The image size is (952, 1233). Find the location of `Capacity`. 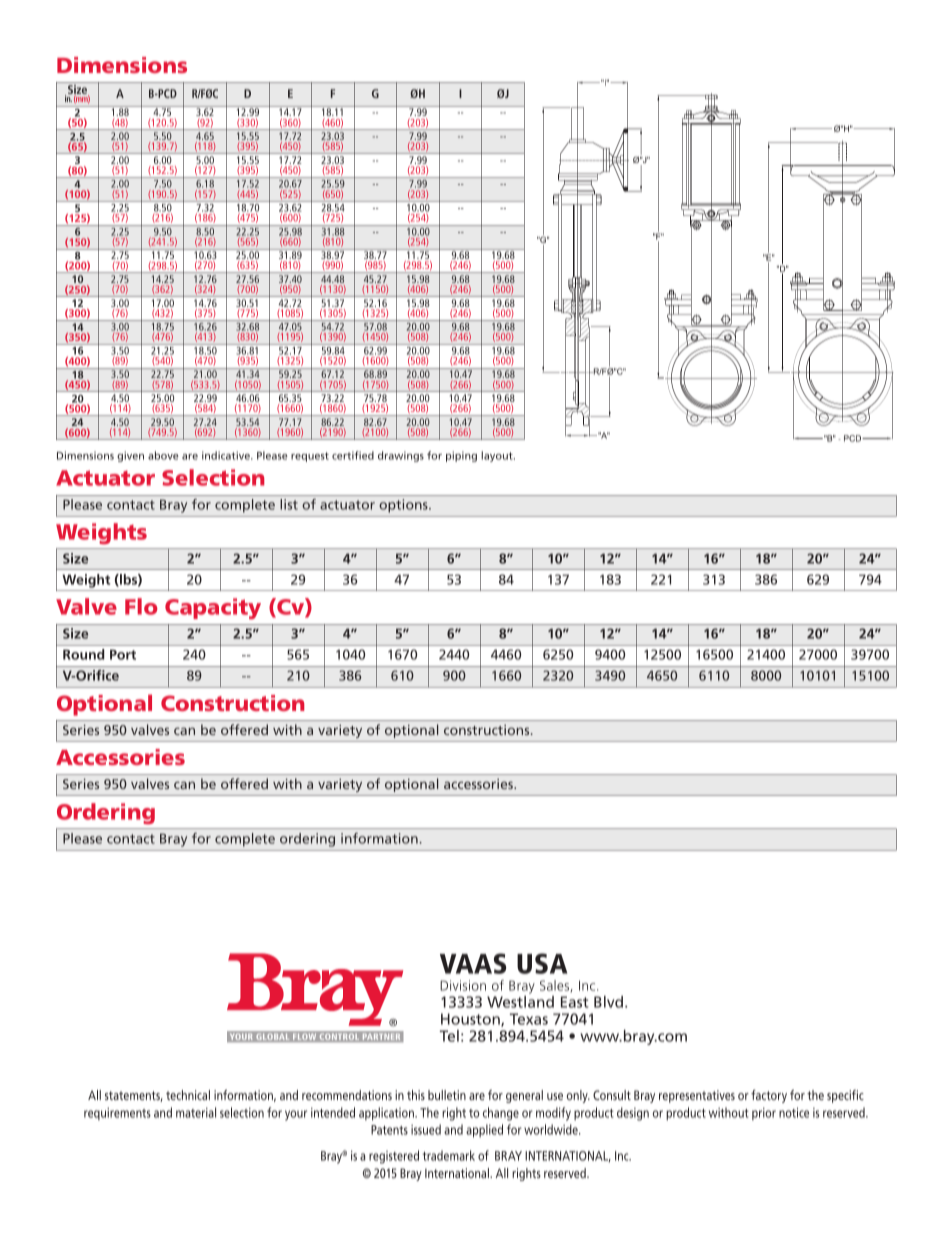

Capacity is located at coordinates (213, 609).
